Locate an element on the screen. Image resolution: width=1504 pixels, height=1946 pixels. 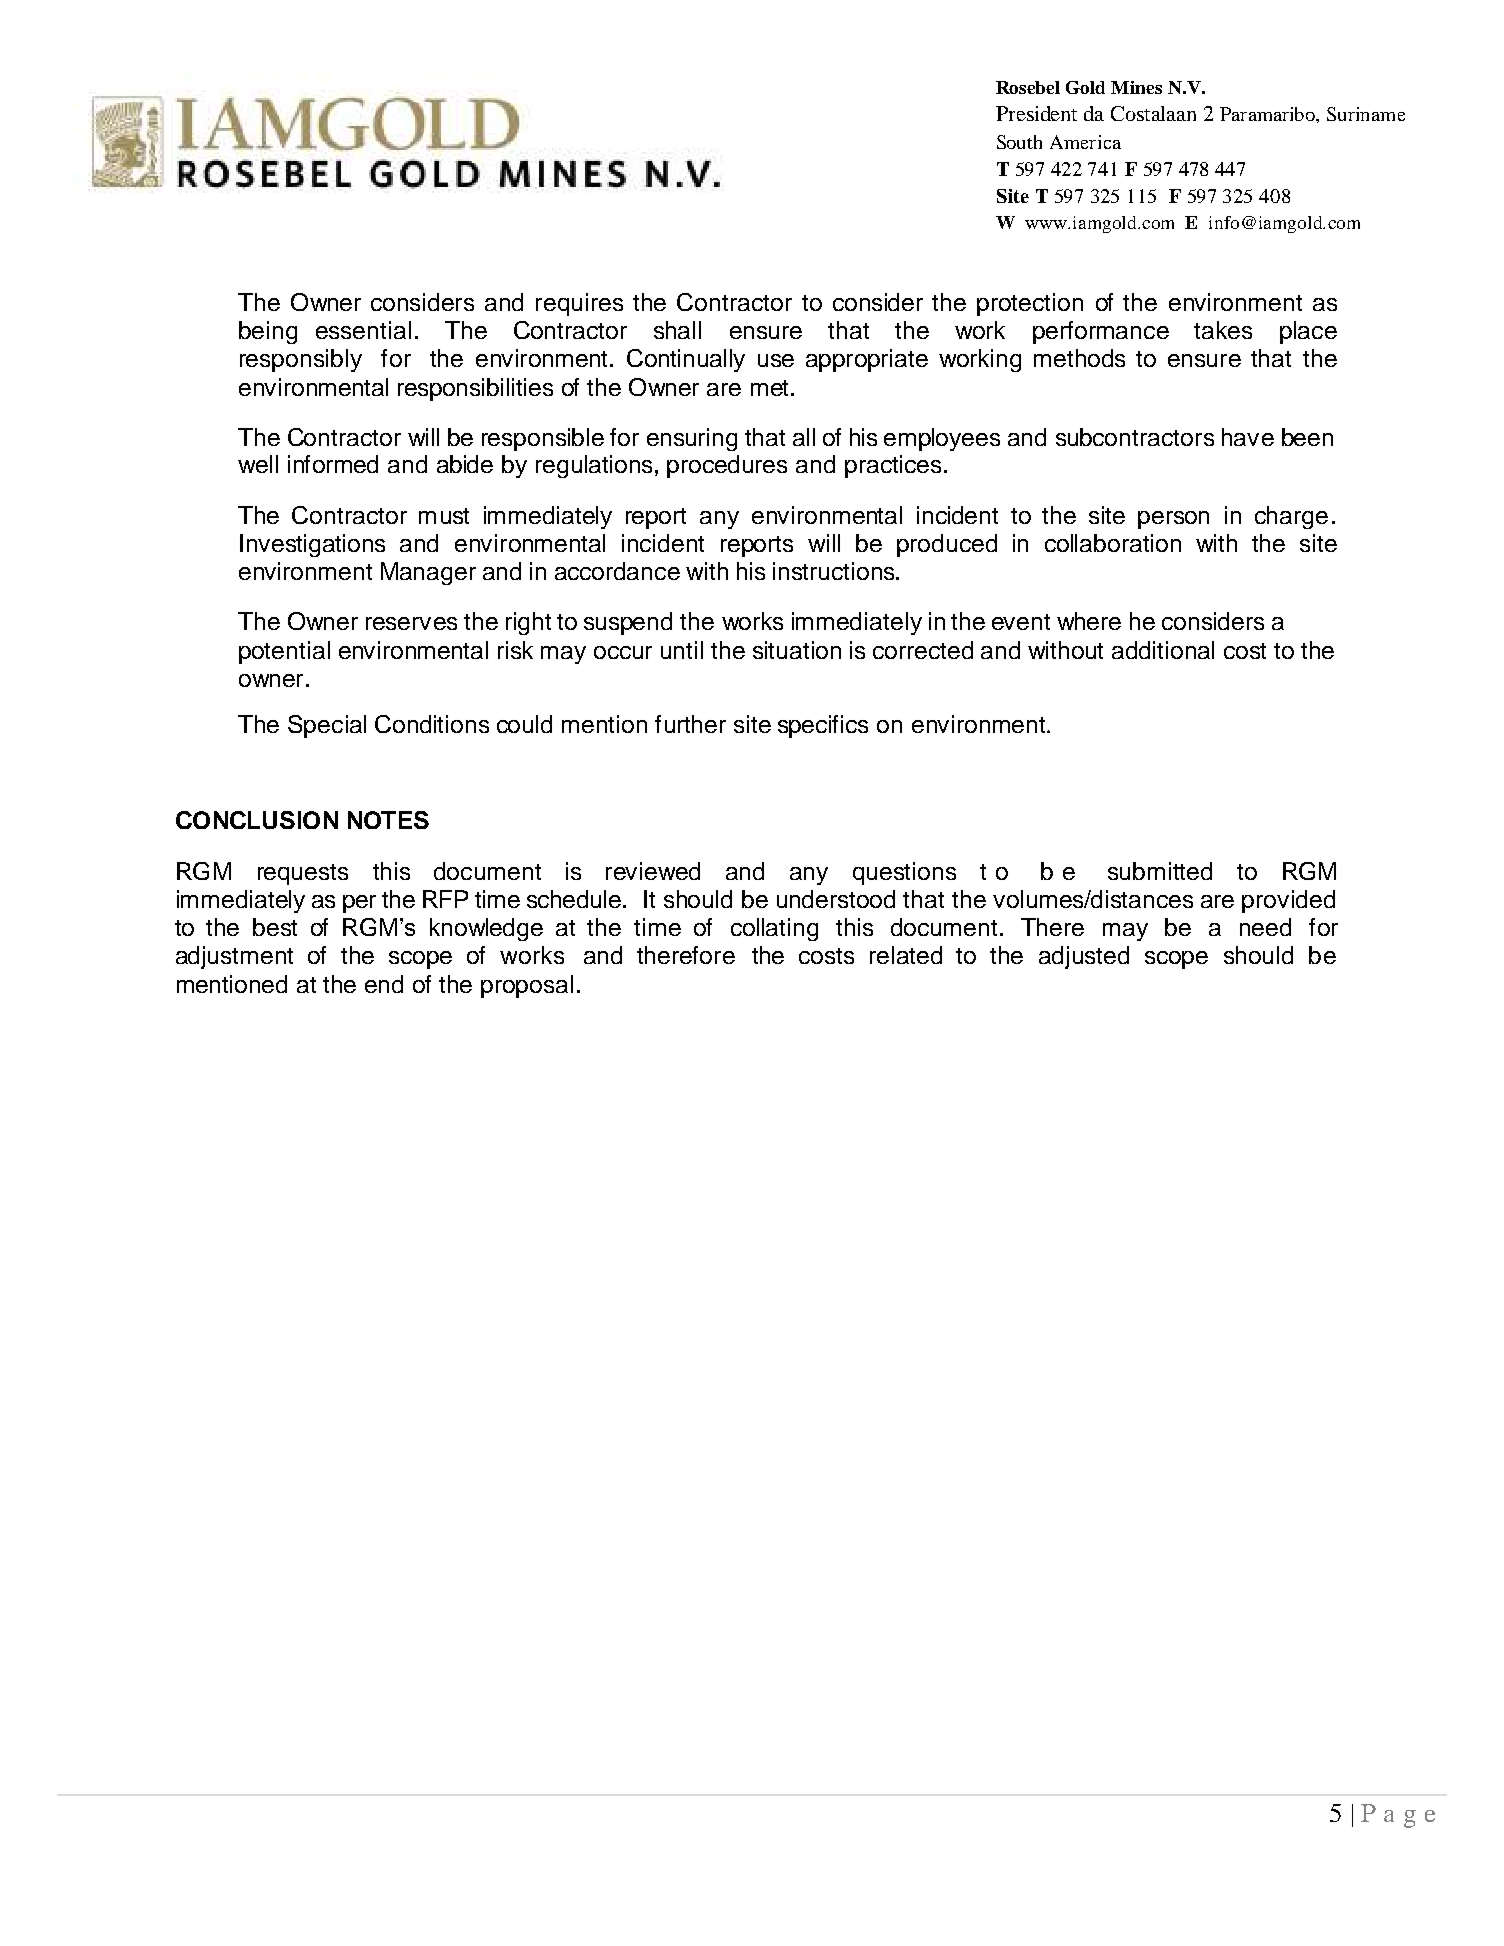
potential is located at coordinates (284, 652).
